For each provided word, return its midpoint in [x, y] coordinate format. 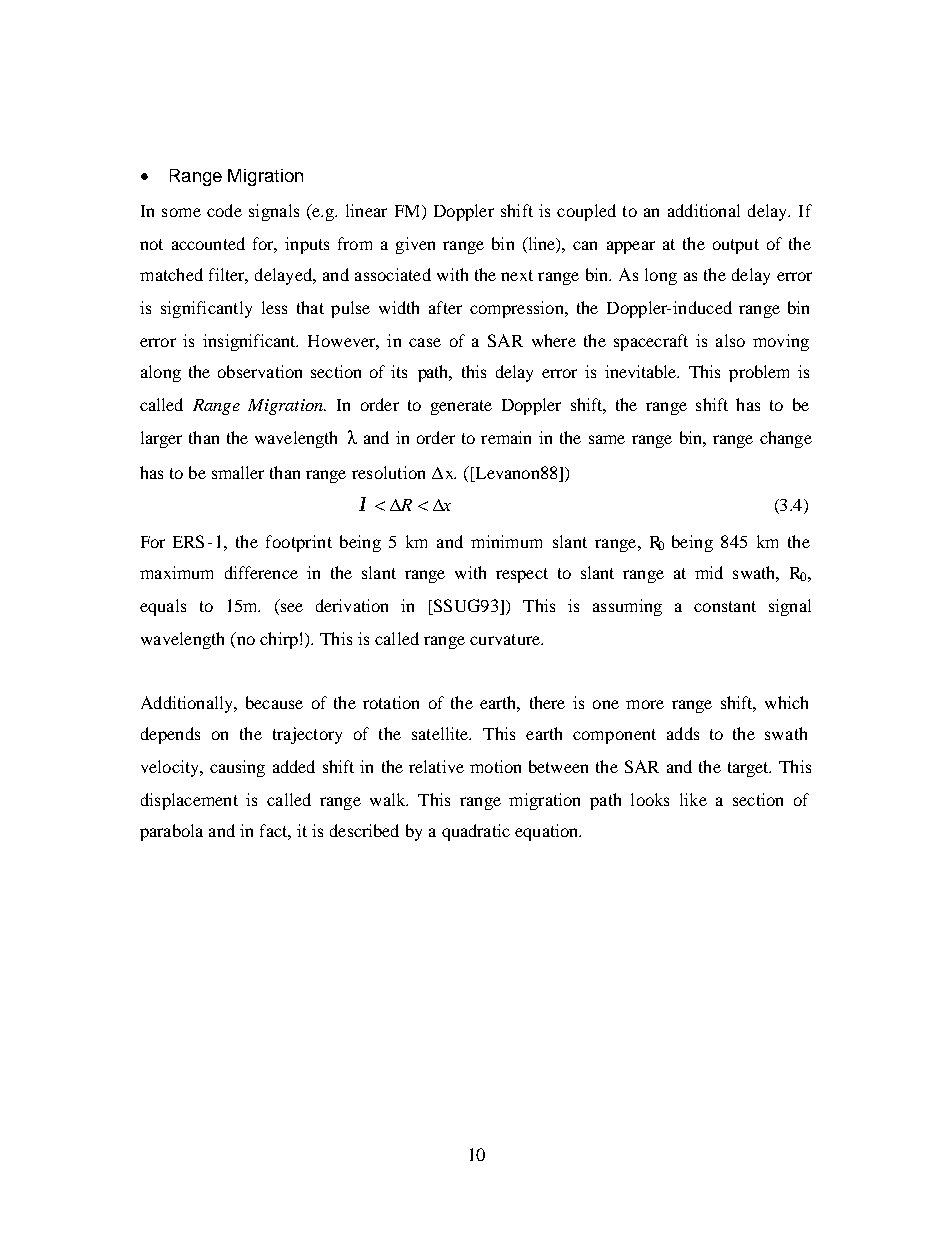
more [645, 704]
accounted [208, 243]
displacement [189, 801]
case [425, 342]
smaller [238, 472]
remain [506, 437]
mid [709, 572]
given [415, 245]
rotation [391, 702]
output [736, 246]
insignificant [250, 342]
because [274, 702]
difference [261, 572]
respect [522, 575]
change [786, 439]
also [730, 340]
